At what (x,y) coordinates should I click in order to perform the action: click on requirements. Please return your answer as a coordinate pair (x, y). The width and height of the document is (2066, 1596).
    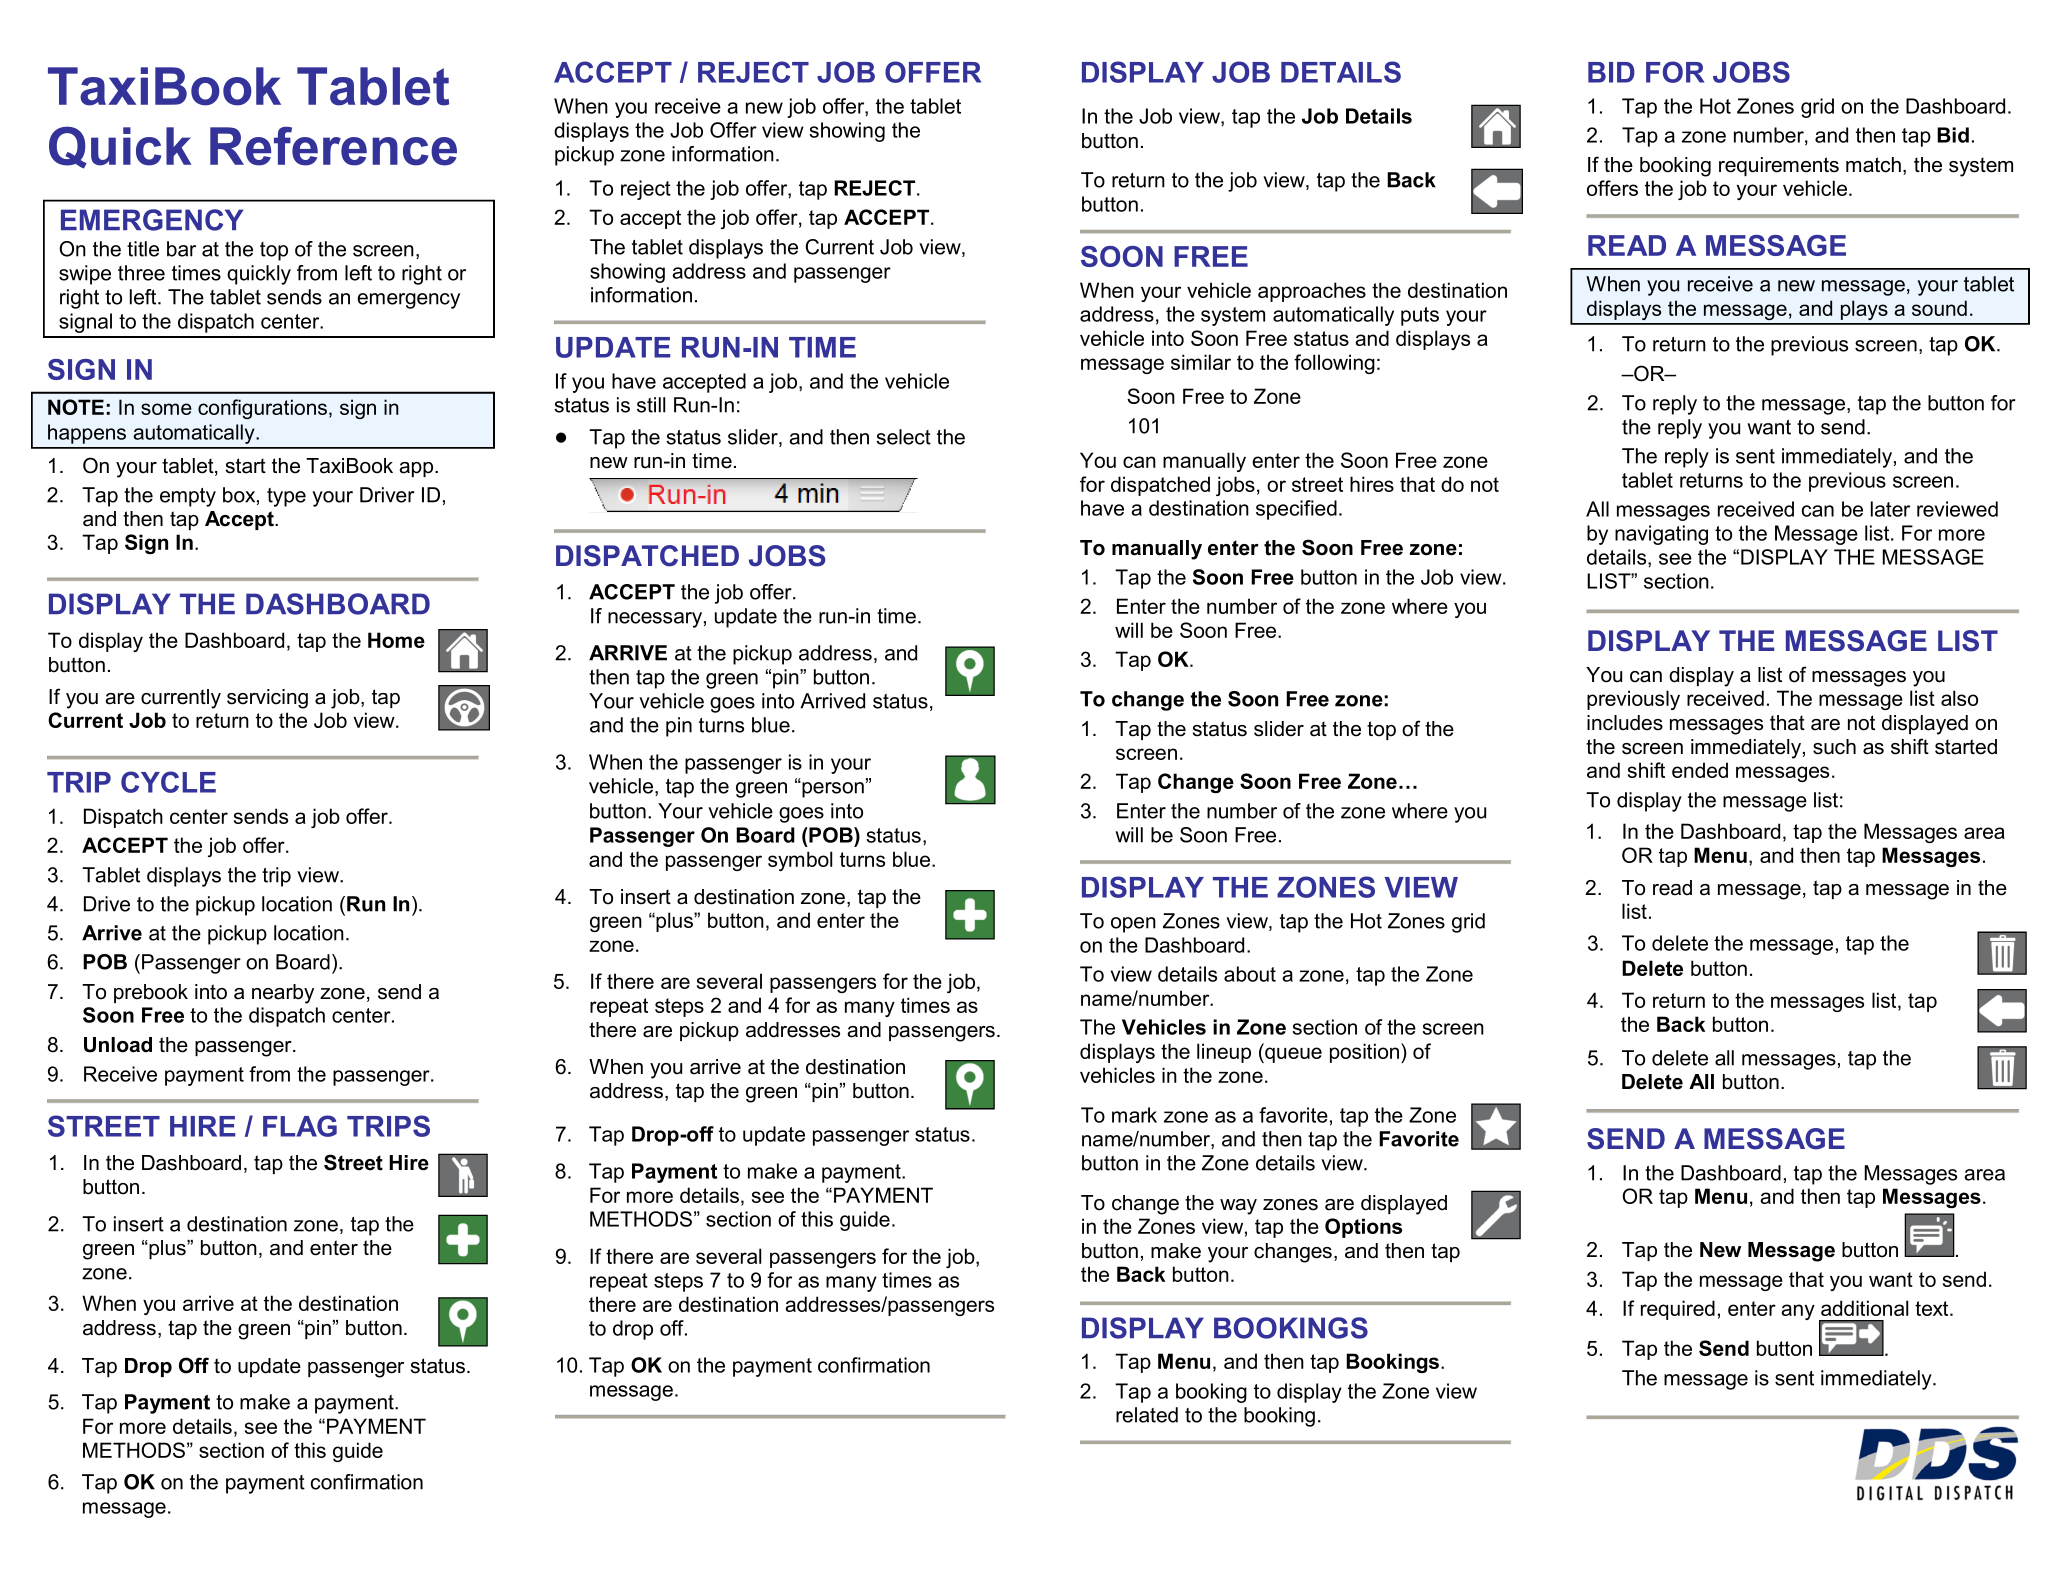
    Looking at the image, I should click on (1779, 166).
